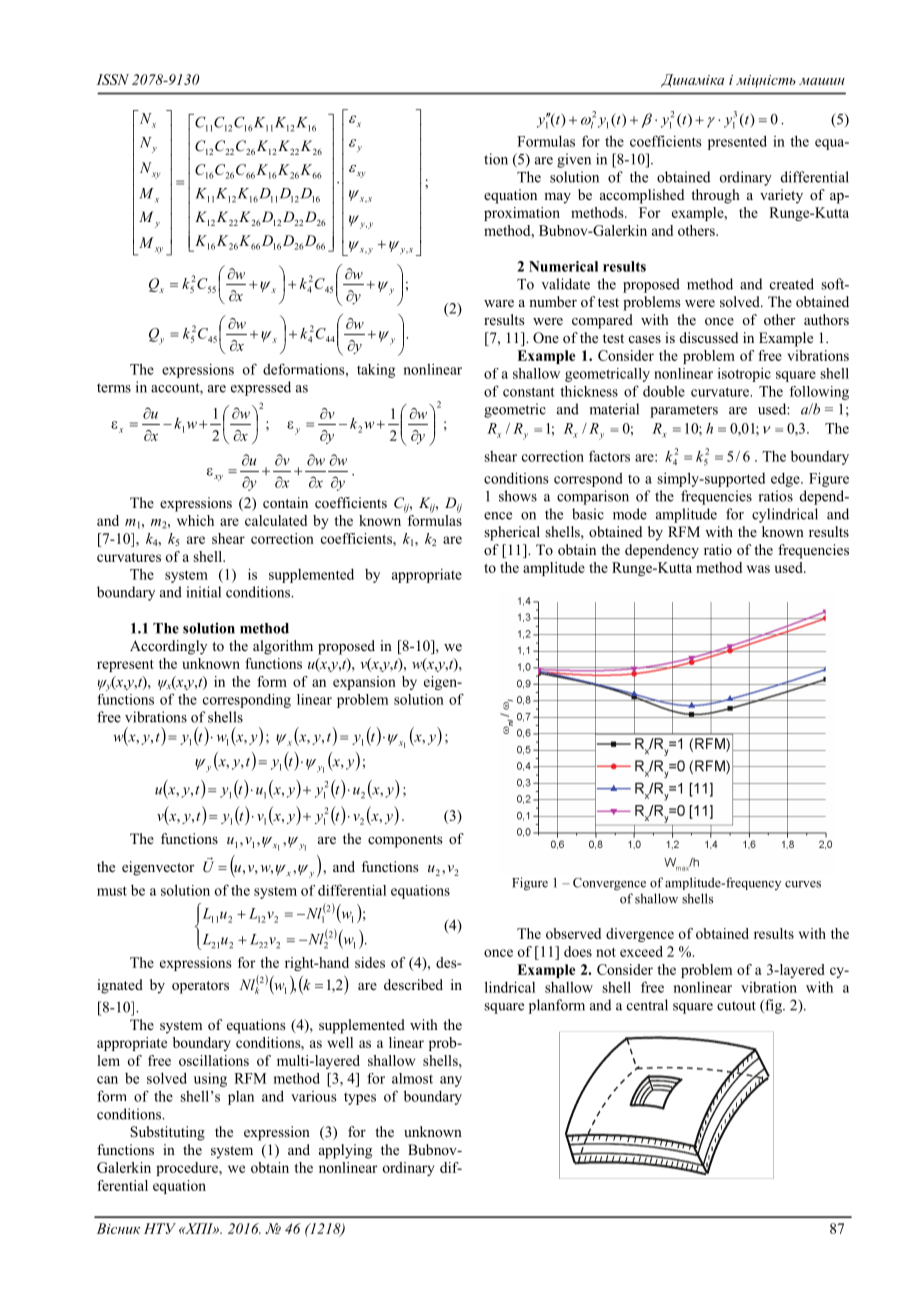 The width and height of the document is (924, 1308). I want to click on was, so click(758, 569).
